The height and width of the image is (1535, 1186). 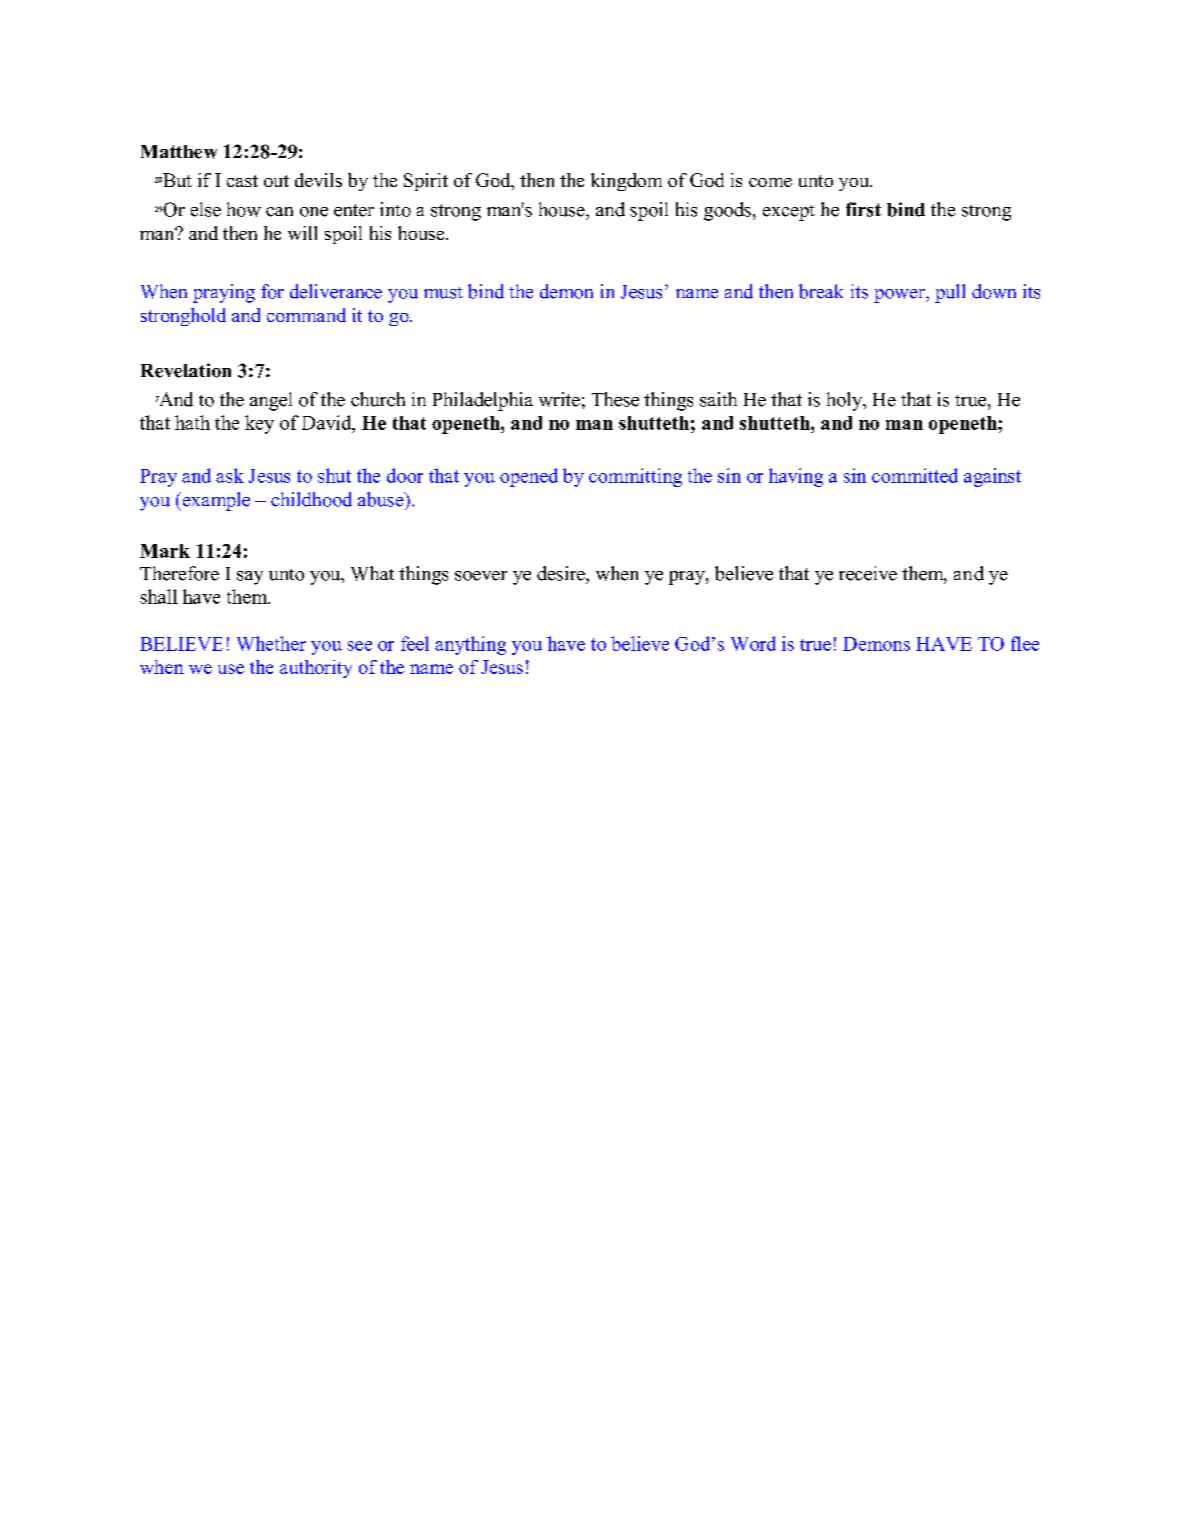 I want to click on committed, so click(x=915, y=475).
